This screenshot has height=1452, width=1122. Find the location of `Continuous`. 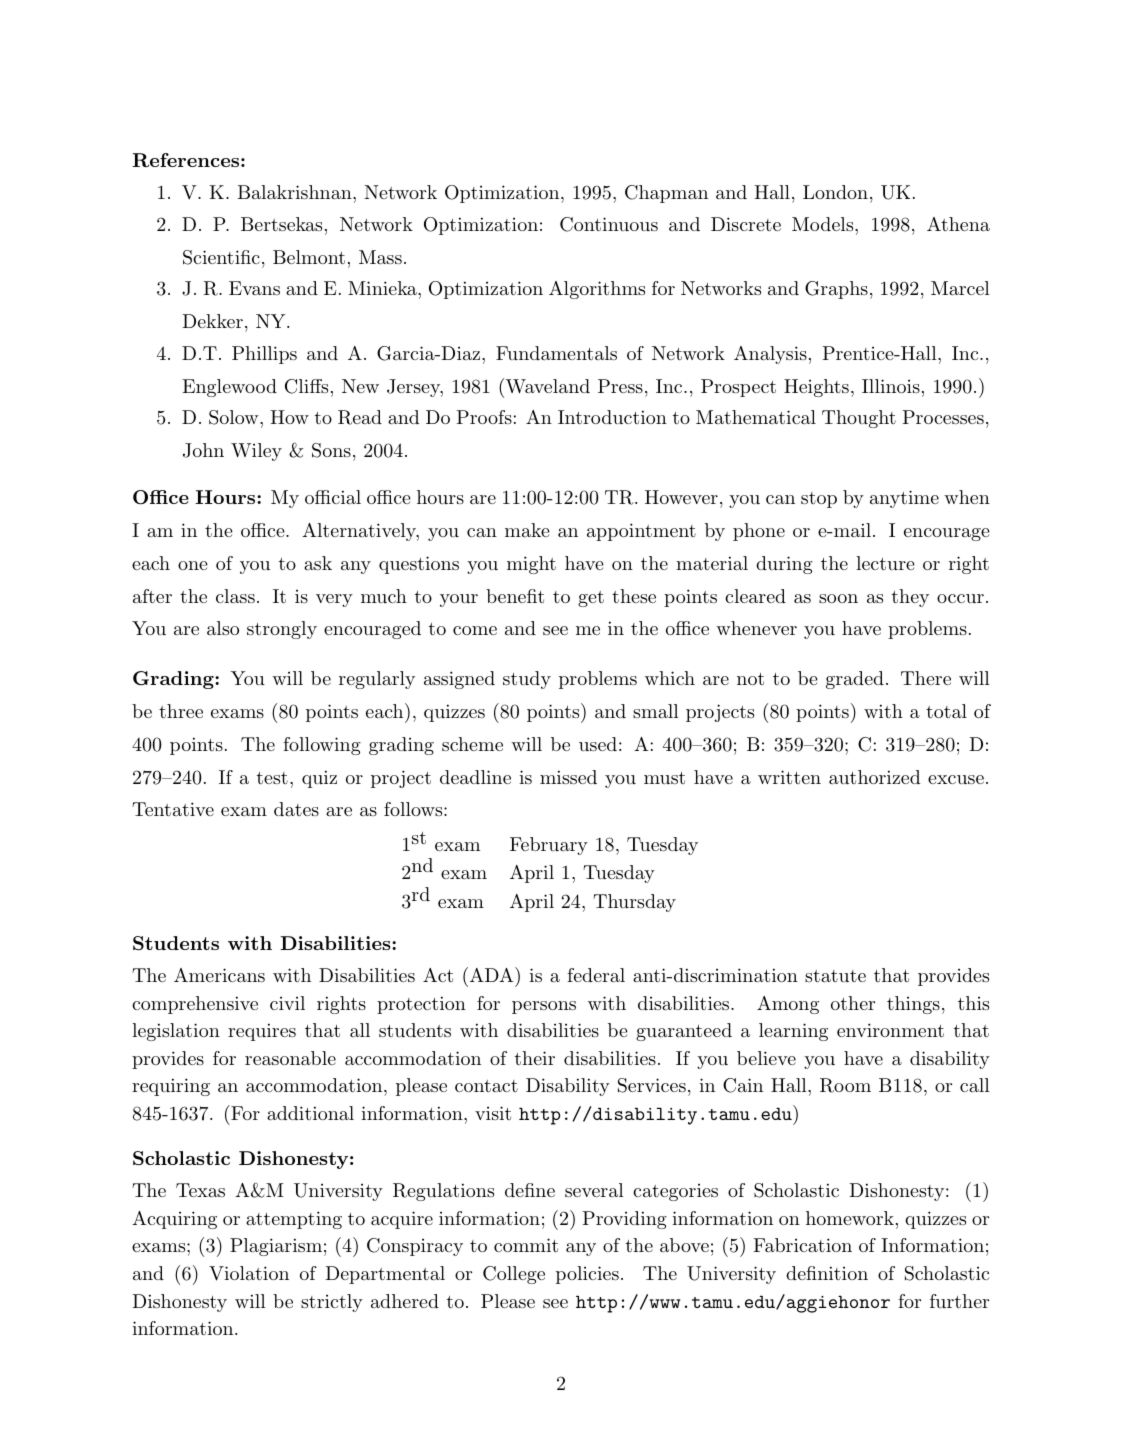

Continuous is located at coordinates (609, 224).
